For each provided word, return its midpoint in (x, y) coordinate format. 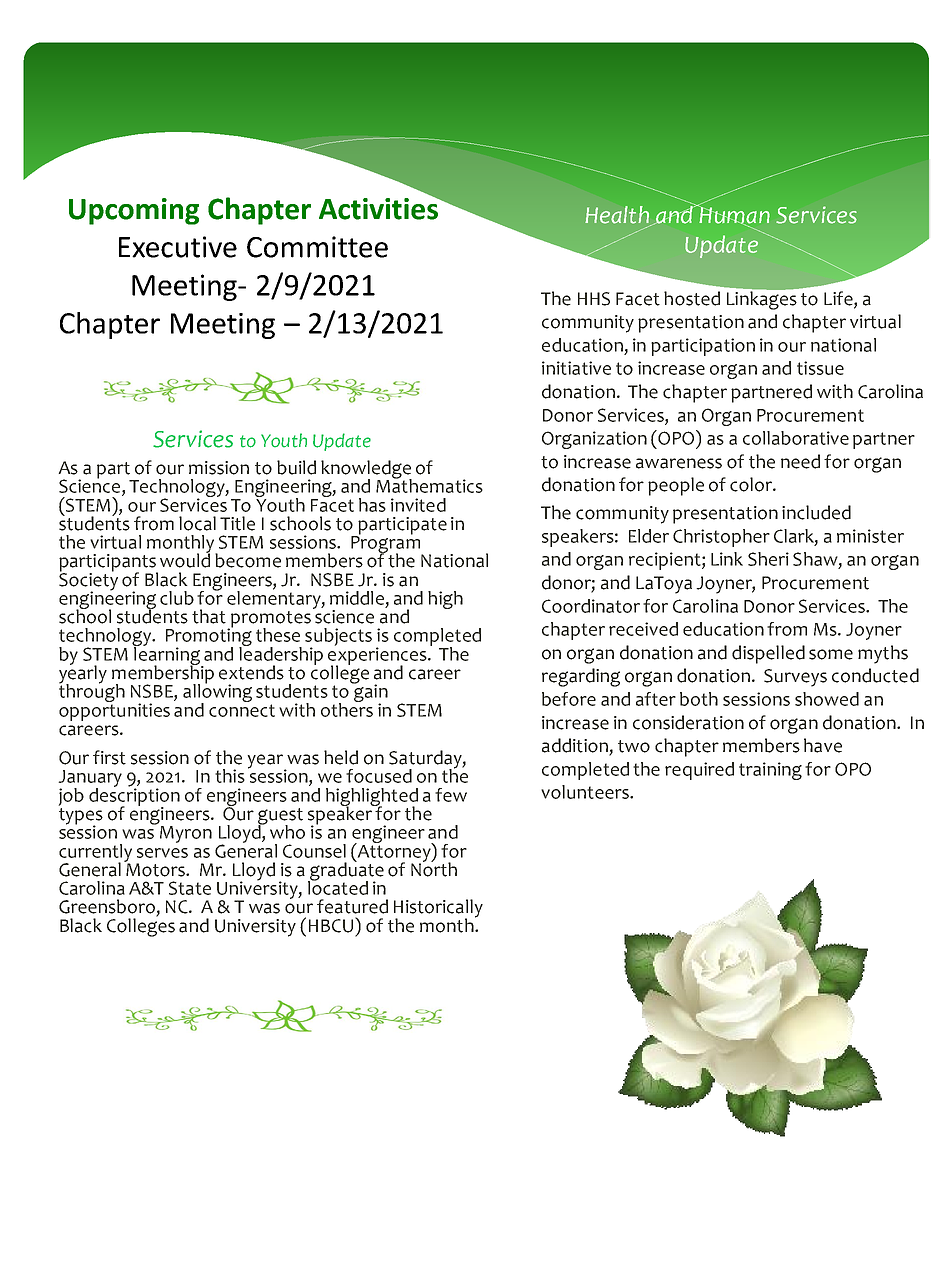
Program (387, 545)
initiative (576, 368)
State (190, 888)
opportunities (114, 711)
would (185, 559)
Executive (178, 247)
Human (734, 215)
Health (618, 216)
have (823, 745)
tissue (820, 368)
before (569, 699)
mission (219, 468)
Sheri (768, 559)
